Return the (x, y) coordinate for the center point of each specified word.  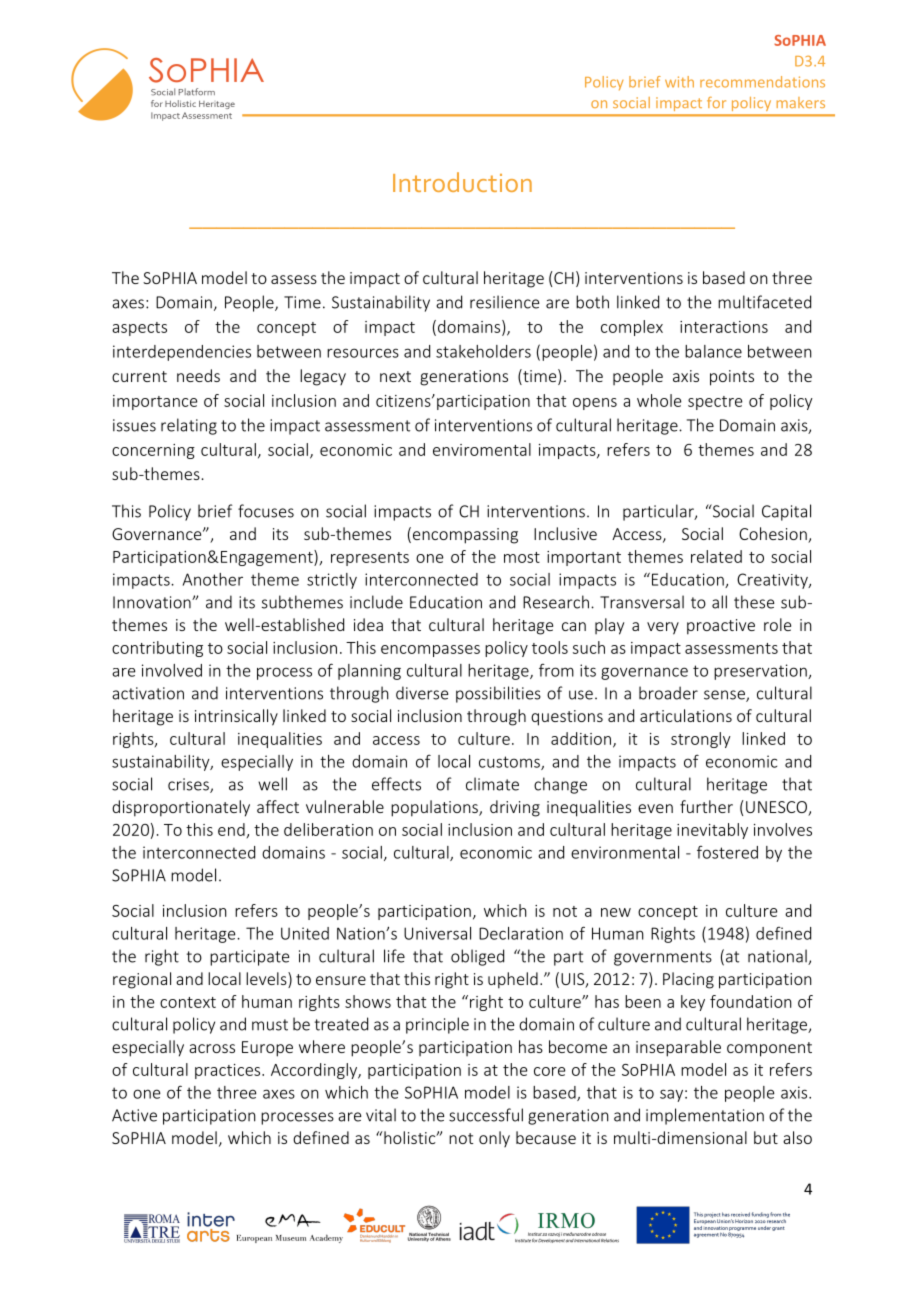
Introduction (462, 182)
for (716, 102)
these (754, 602)
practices (229, 1071)
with (679, 82)
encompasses (430, 651)
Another (213, 579)
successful (486, 1115)
